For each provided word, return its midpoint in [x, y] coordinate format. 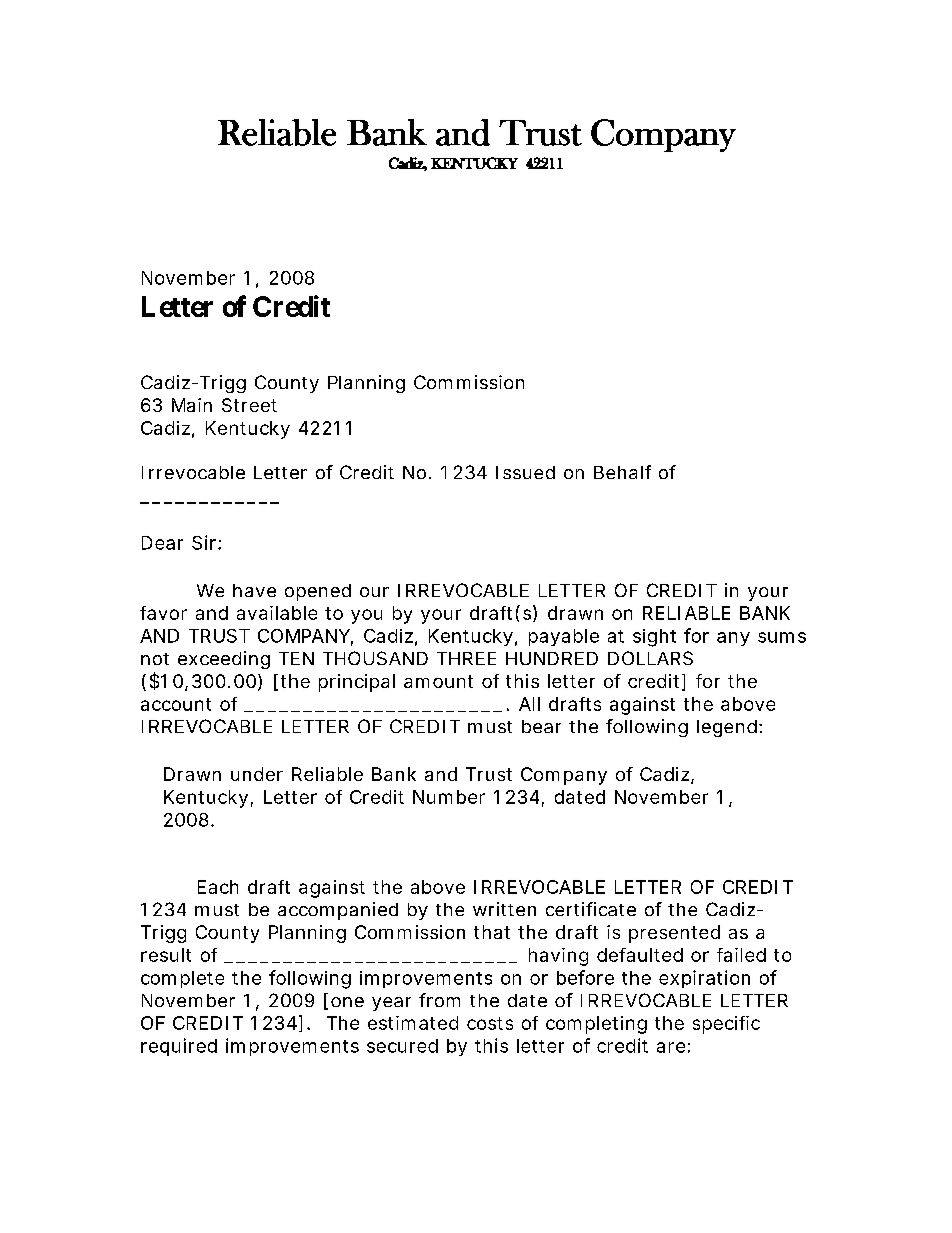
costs [490, 1023]
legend [727, 728]
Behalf [622, 472]
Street [249, 405]
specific [726, 1025]
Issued [525, 472]
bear [541, 726]
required [179, 1047]
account [176, 704]
